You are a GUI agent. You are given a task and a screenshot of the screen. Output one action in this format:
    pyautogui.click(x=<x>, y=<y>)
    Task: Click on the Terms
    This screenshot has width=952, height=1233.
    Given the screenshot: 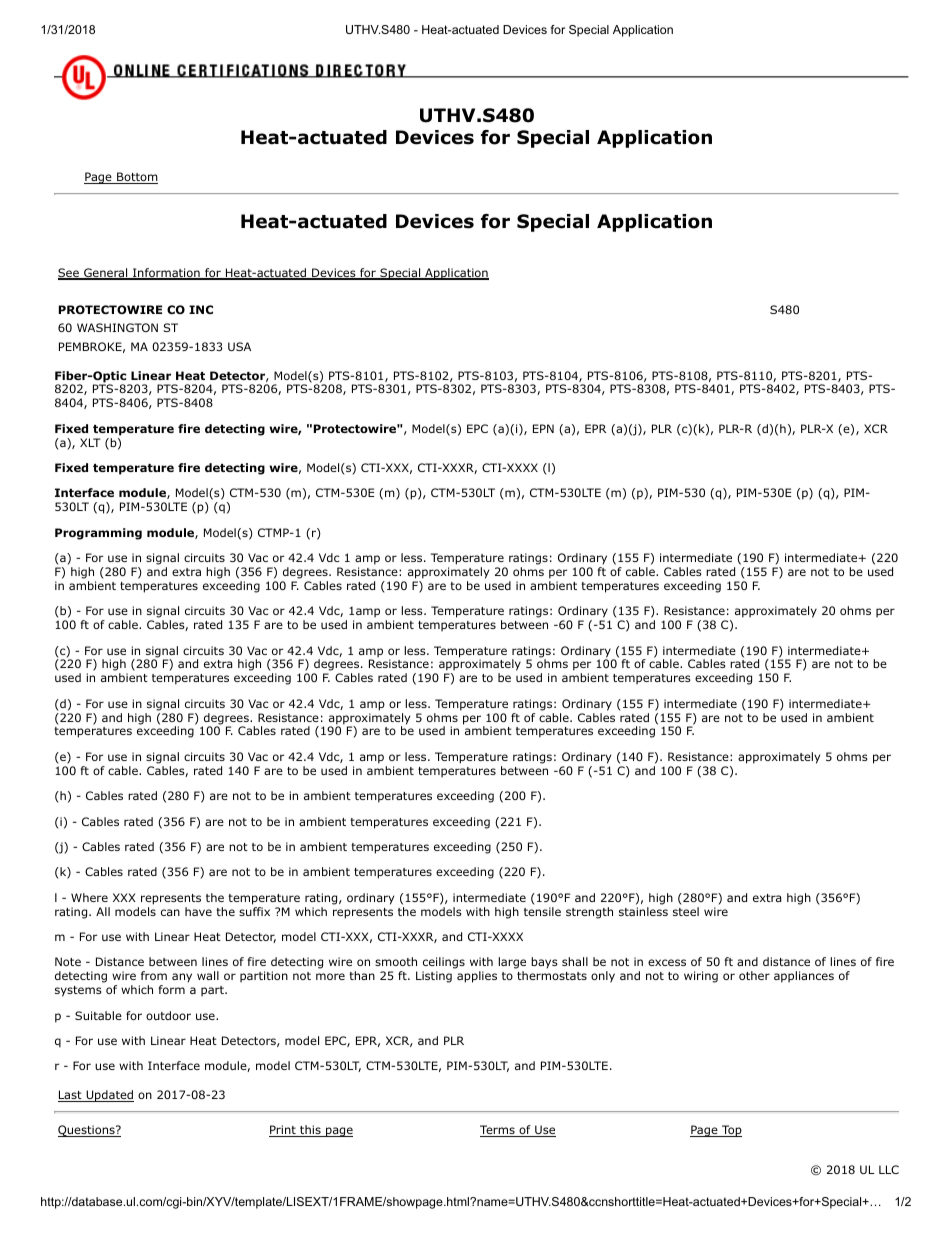 What is the action you would take?
    pyautogui.click(x=498, y=1131)
